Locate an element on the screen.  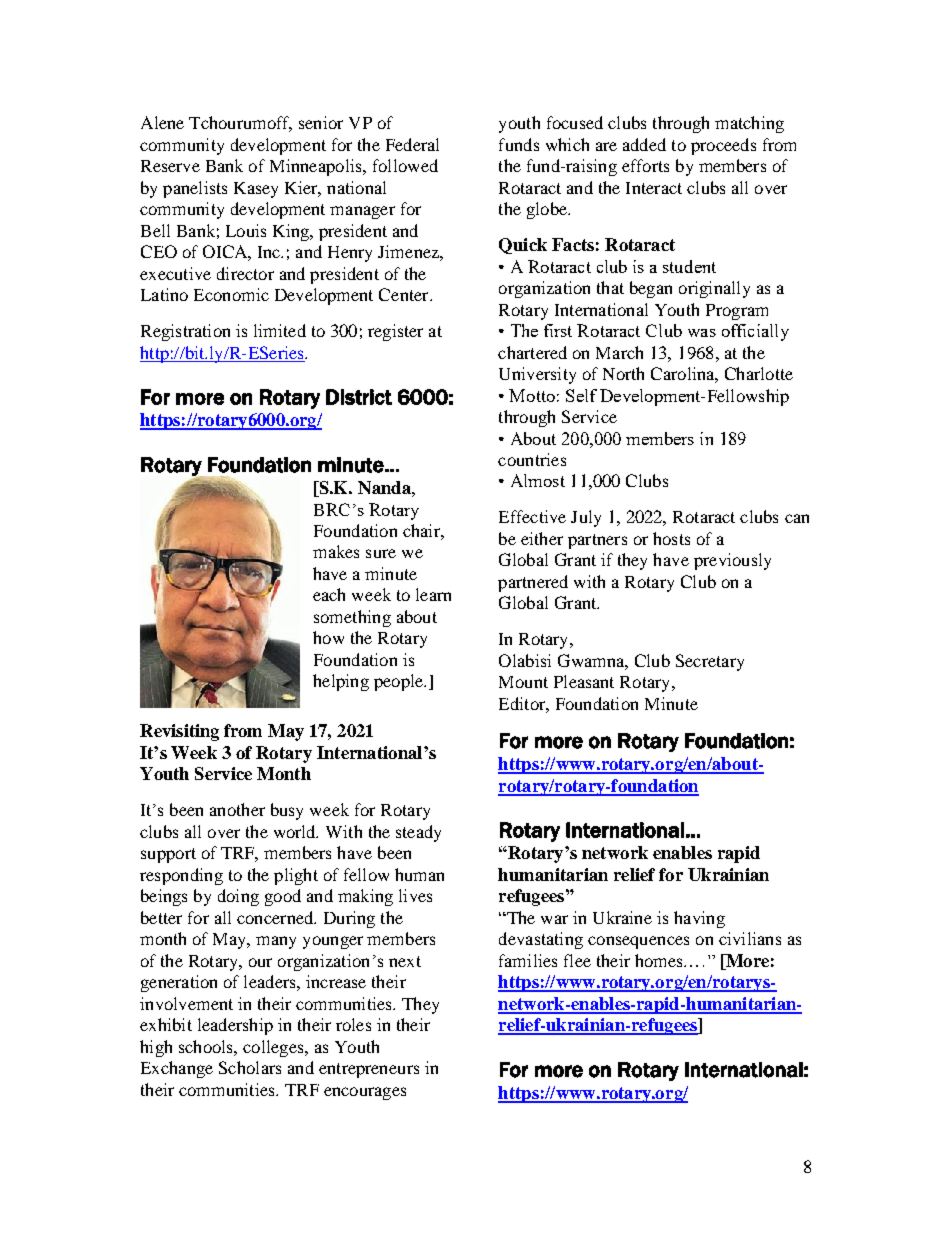
steady is located at coordinates (418, 833).
